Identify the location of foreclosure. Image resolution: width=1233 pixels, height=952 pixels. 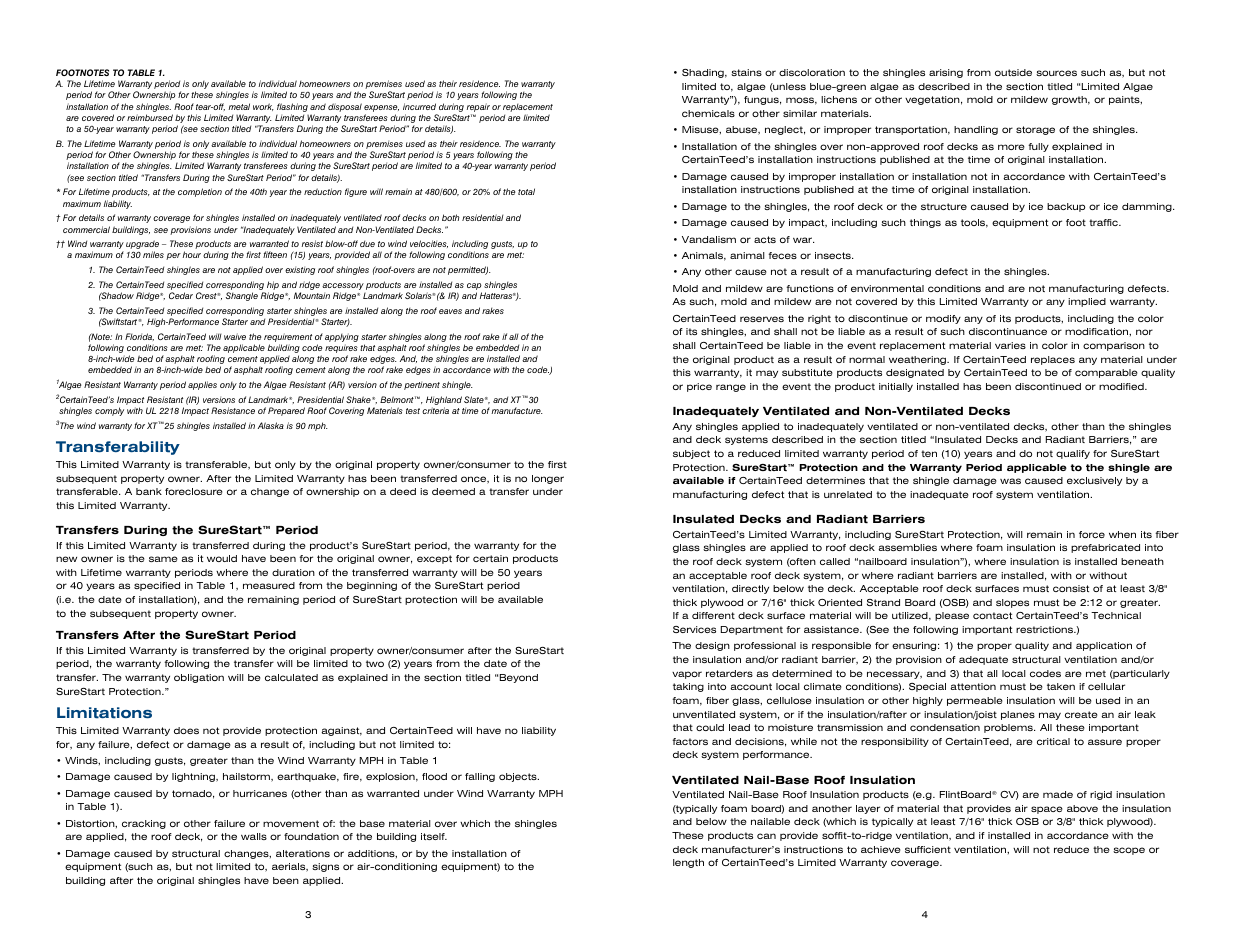
(194, 491).
